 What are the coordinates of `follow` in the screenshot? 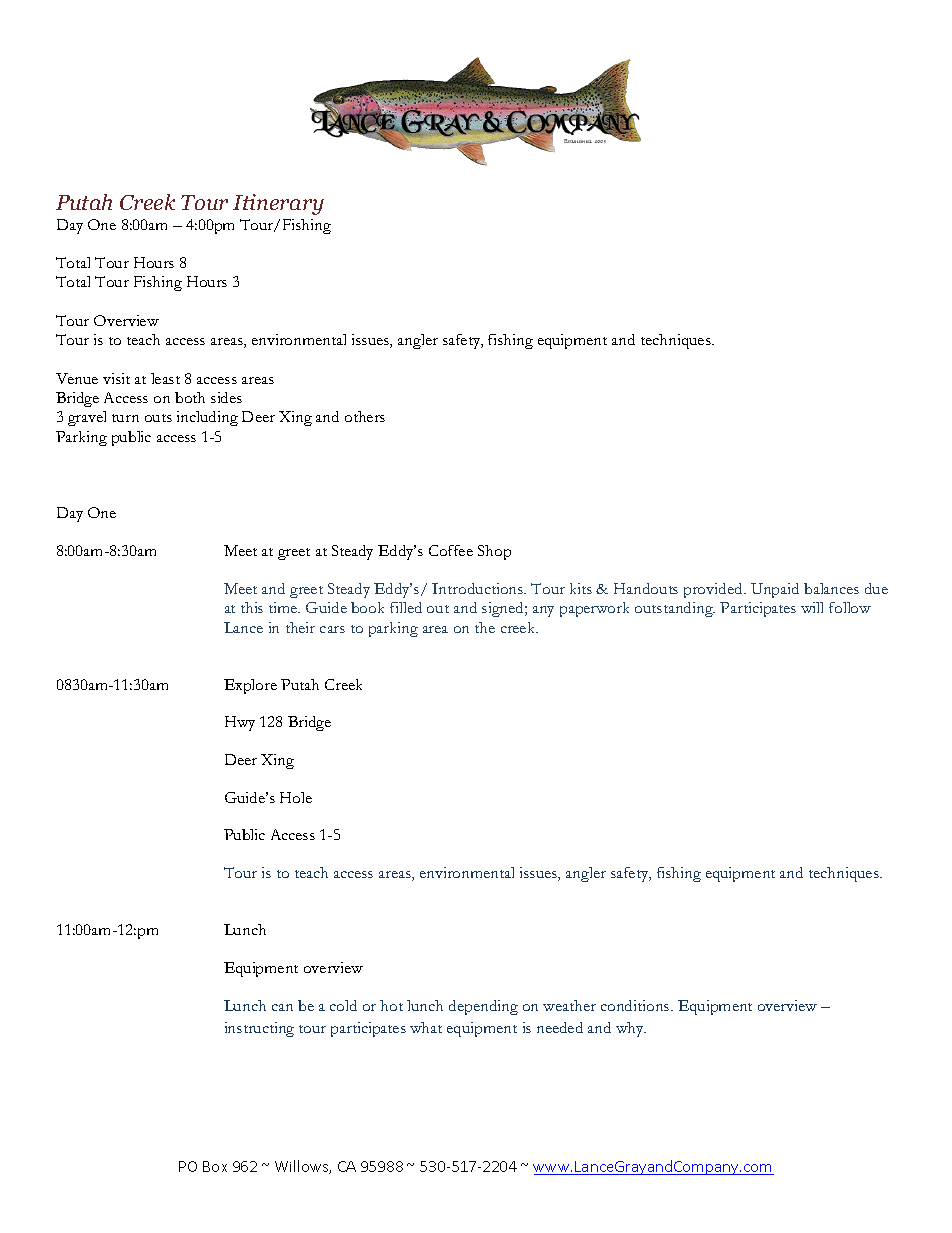 It's located at (850, 607).
